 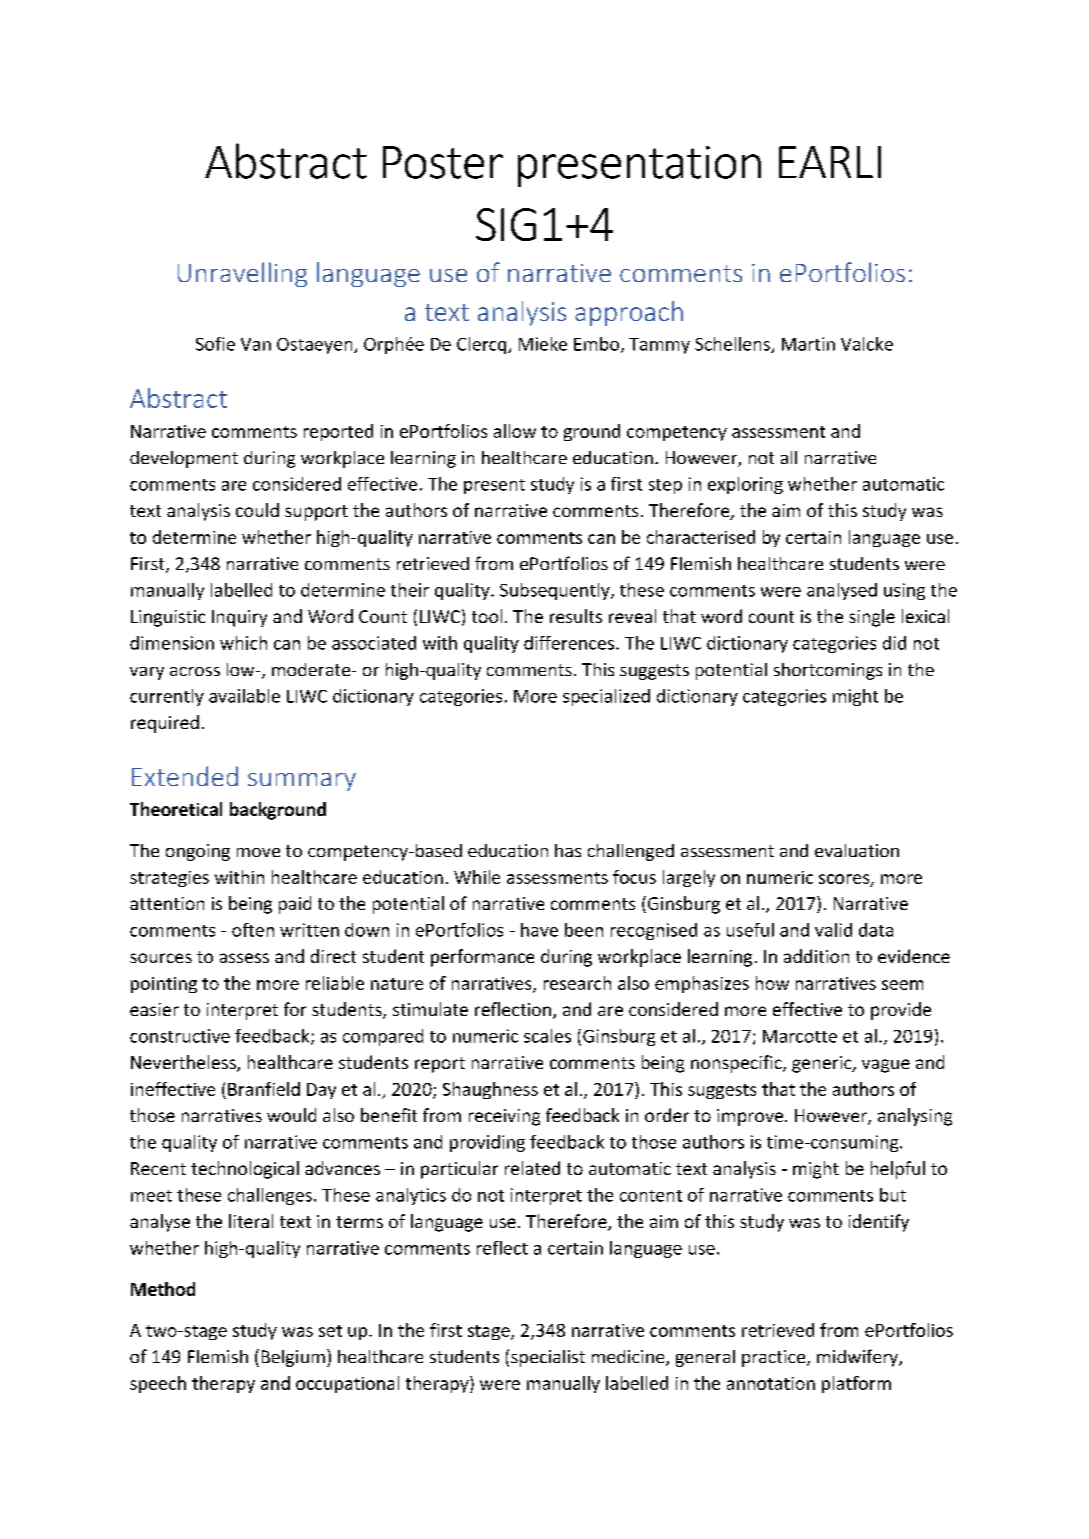 I want to click on Extended, so click(x=185, y=776).
